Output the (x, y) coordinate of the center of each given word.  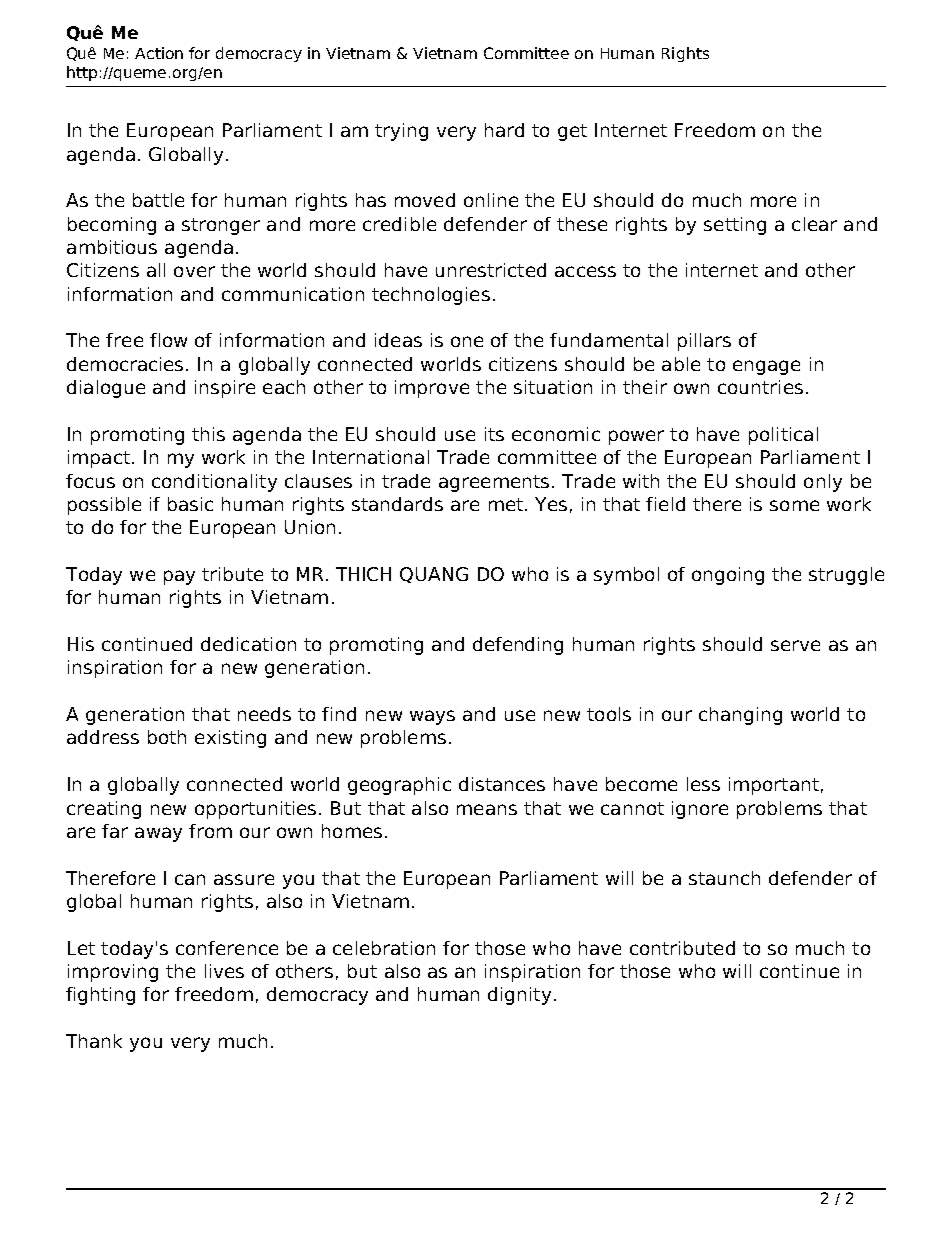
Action (159, 53)
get (572, 132)
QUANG (434, 575)
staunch (724, 878)
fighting (100, 996)
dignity (519, 996)
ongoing (728, 576)
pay (179, 577)
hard (504, 130)
